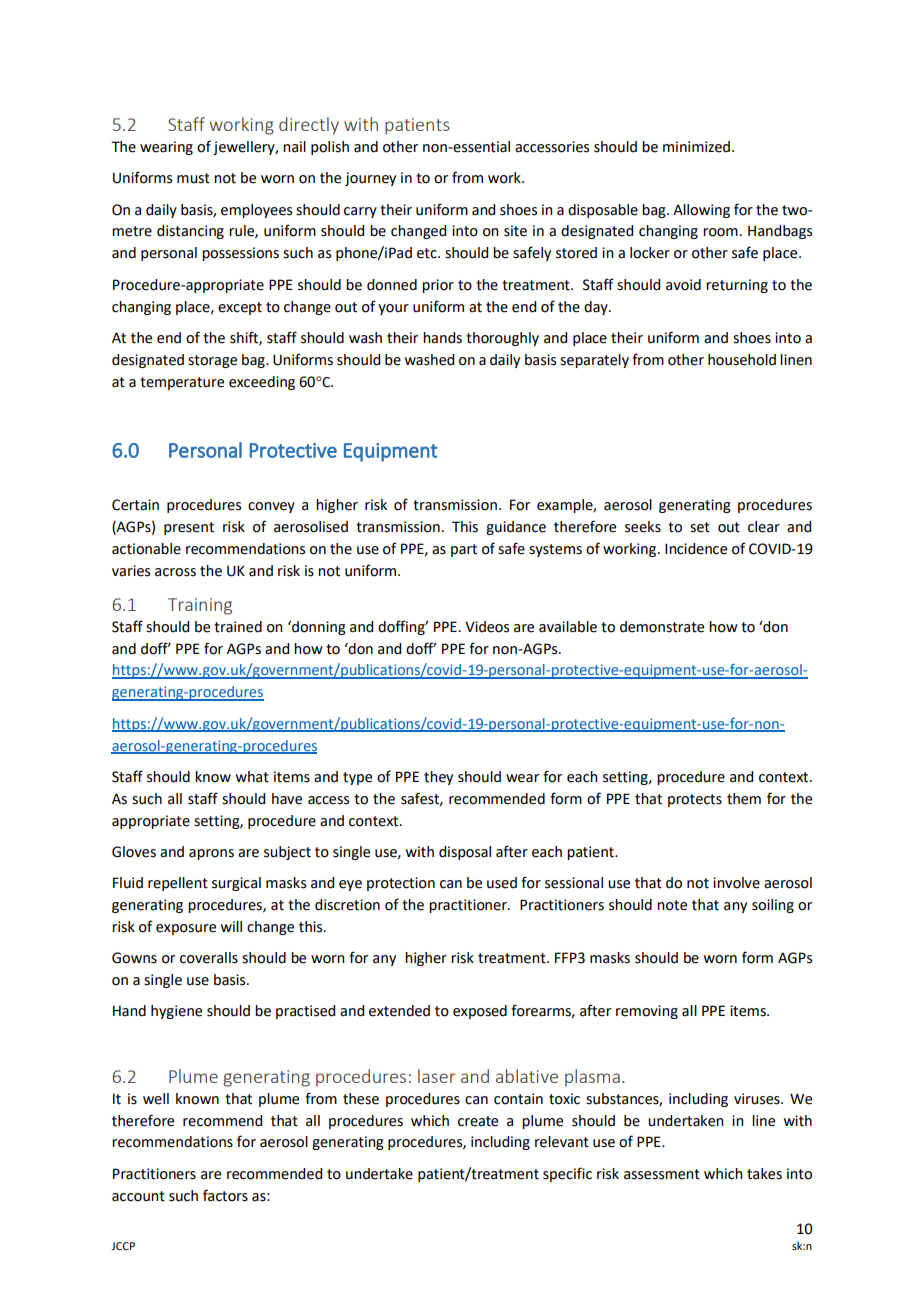 This screenshot has height=1308, width=924. I want to click on temperature, so click(182, 383).
